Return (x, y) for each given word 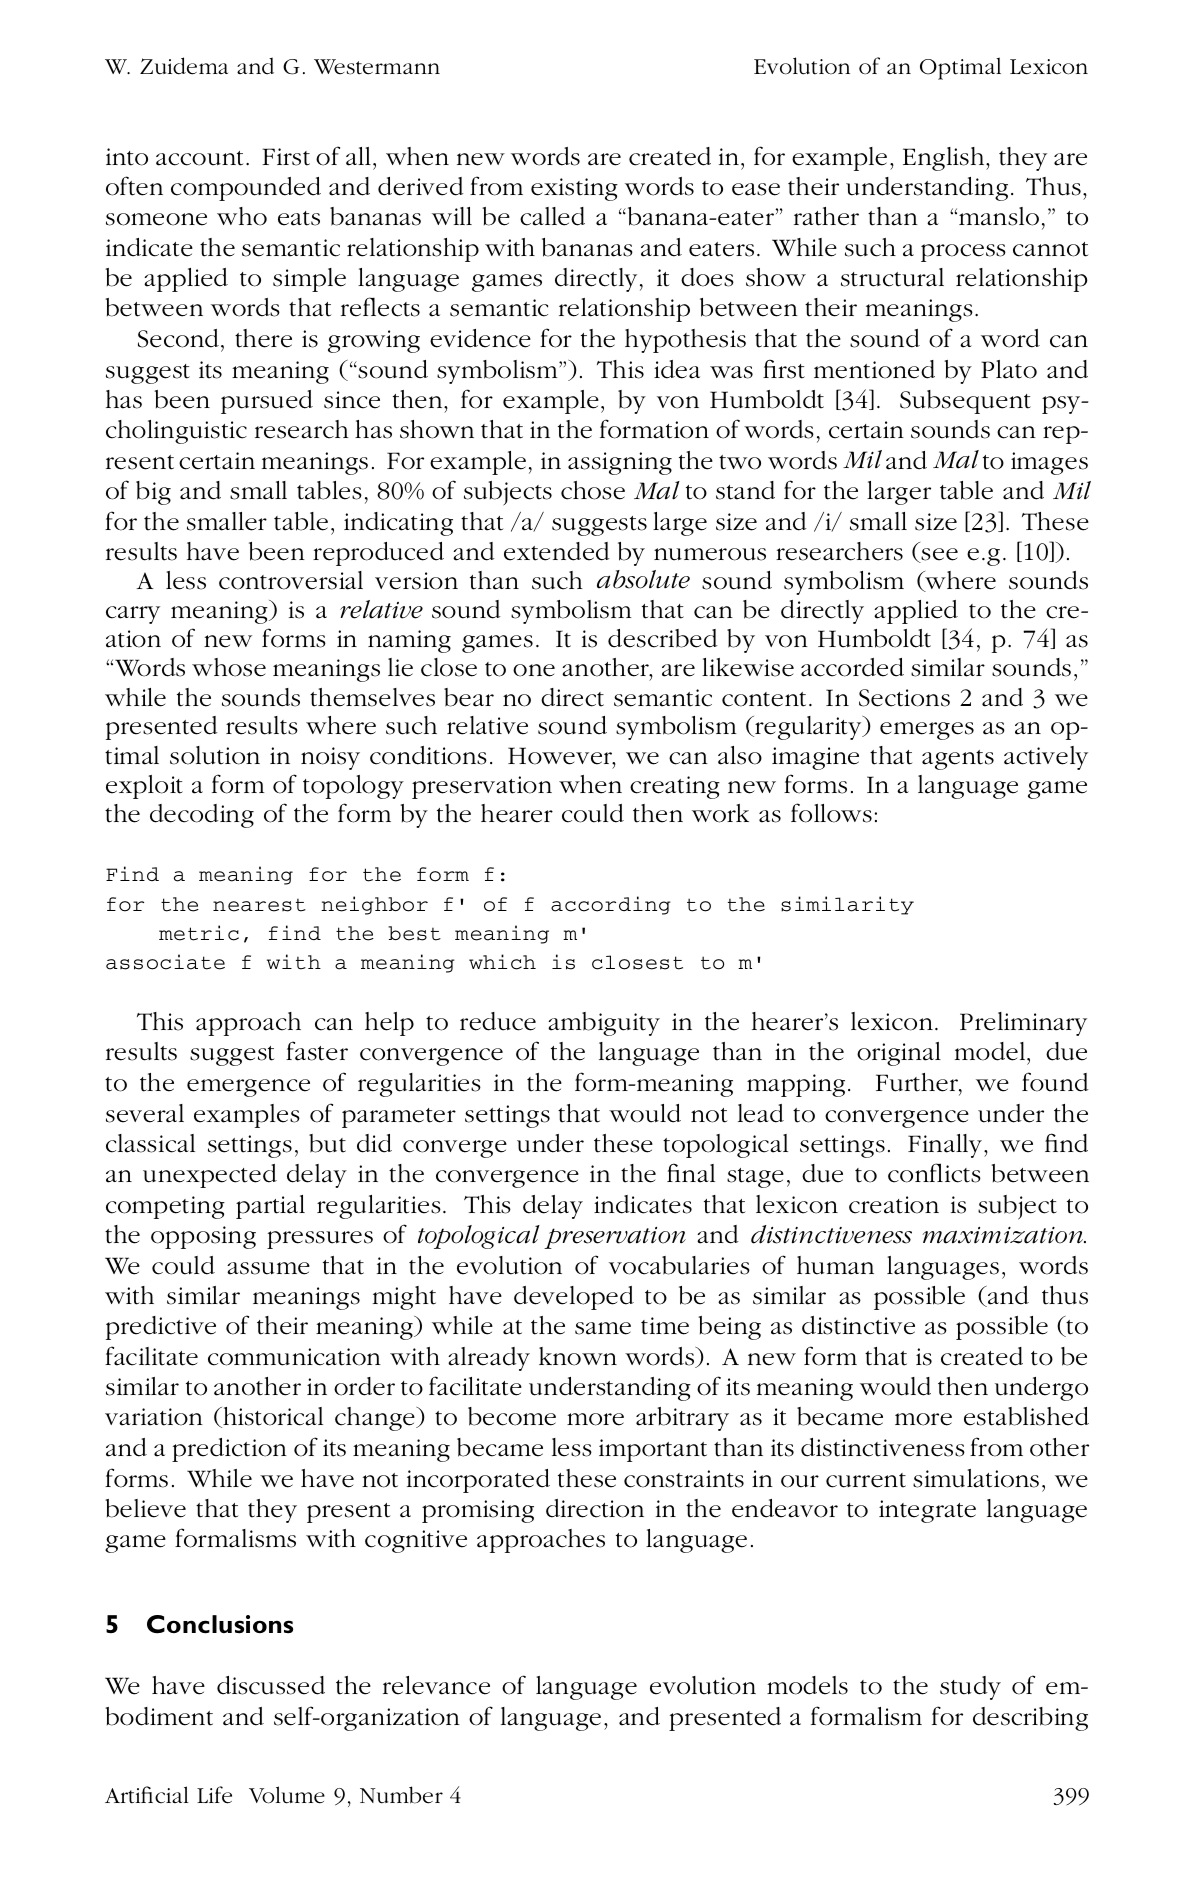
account (199, 158)
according (611, 905)
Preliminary (1023, 1024)
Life (214, 1795)
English (945, 159)
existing (574, 189)
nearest (259, 905)
